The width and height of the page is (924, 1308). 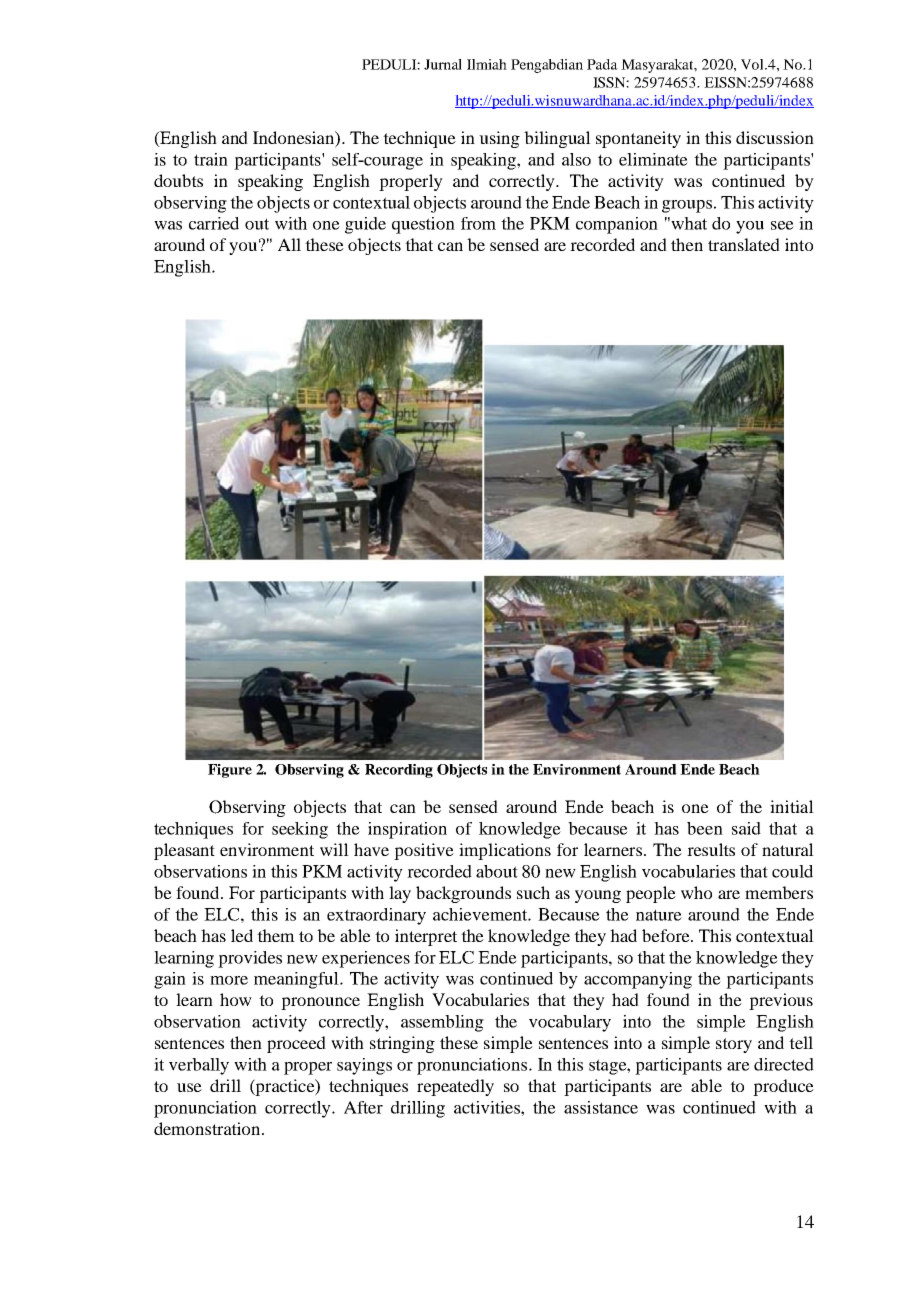 I want to click on initial, so click(x=792, y=806).
